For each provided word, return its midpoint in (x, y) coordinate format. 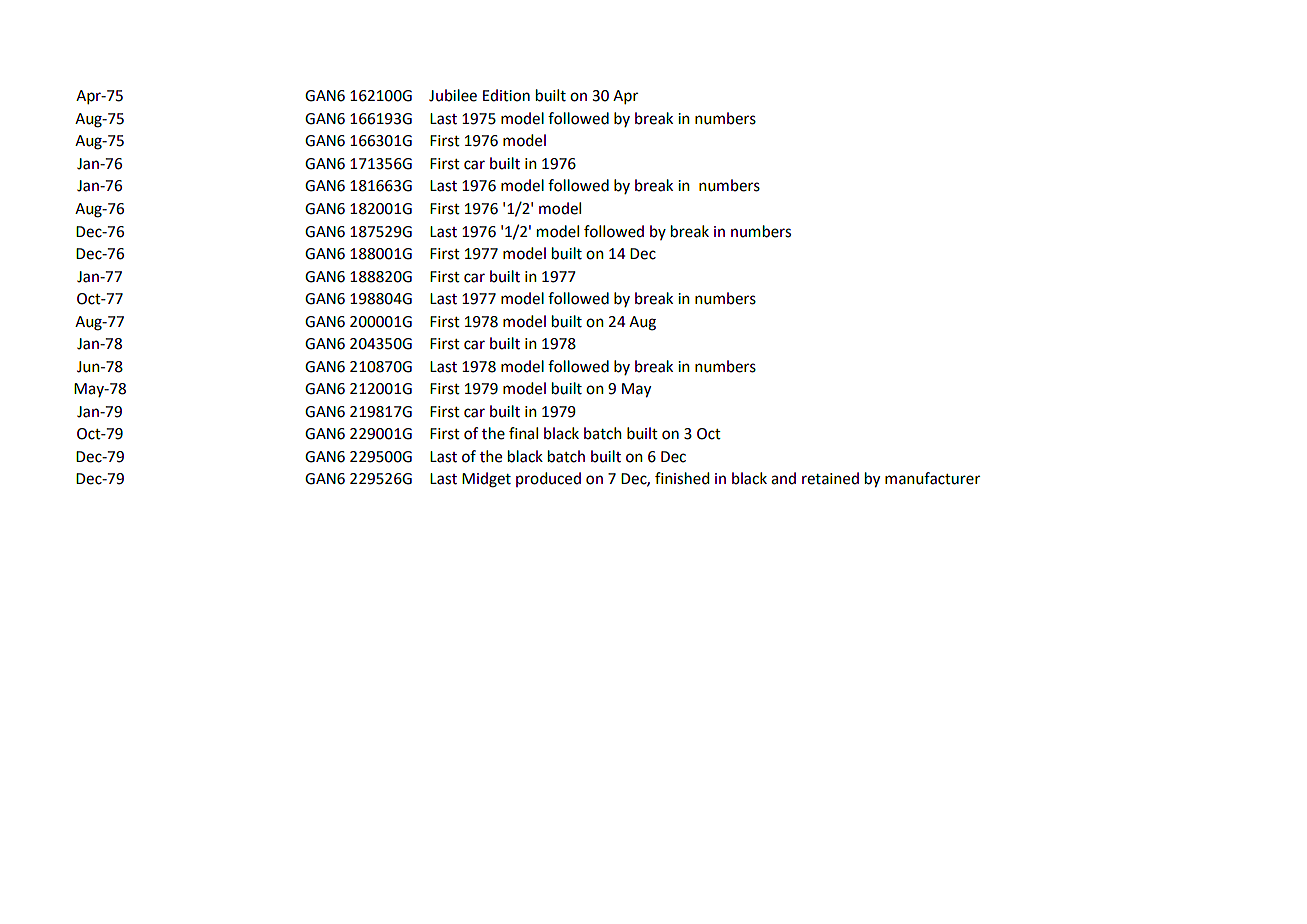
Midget (486, 480)
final (523, 433)
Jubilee (453, 95)
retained (830, 478)
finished (682, 478)
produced (548, 479)
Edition (506, 95)
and (783, 478)
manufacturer (932, 478)
